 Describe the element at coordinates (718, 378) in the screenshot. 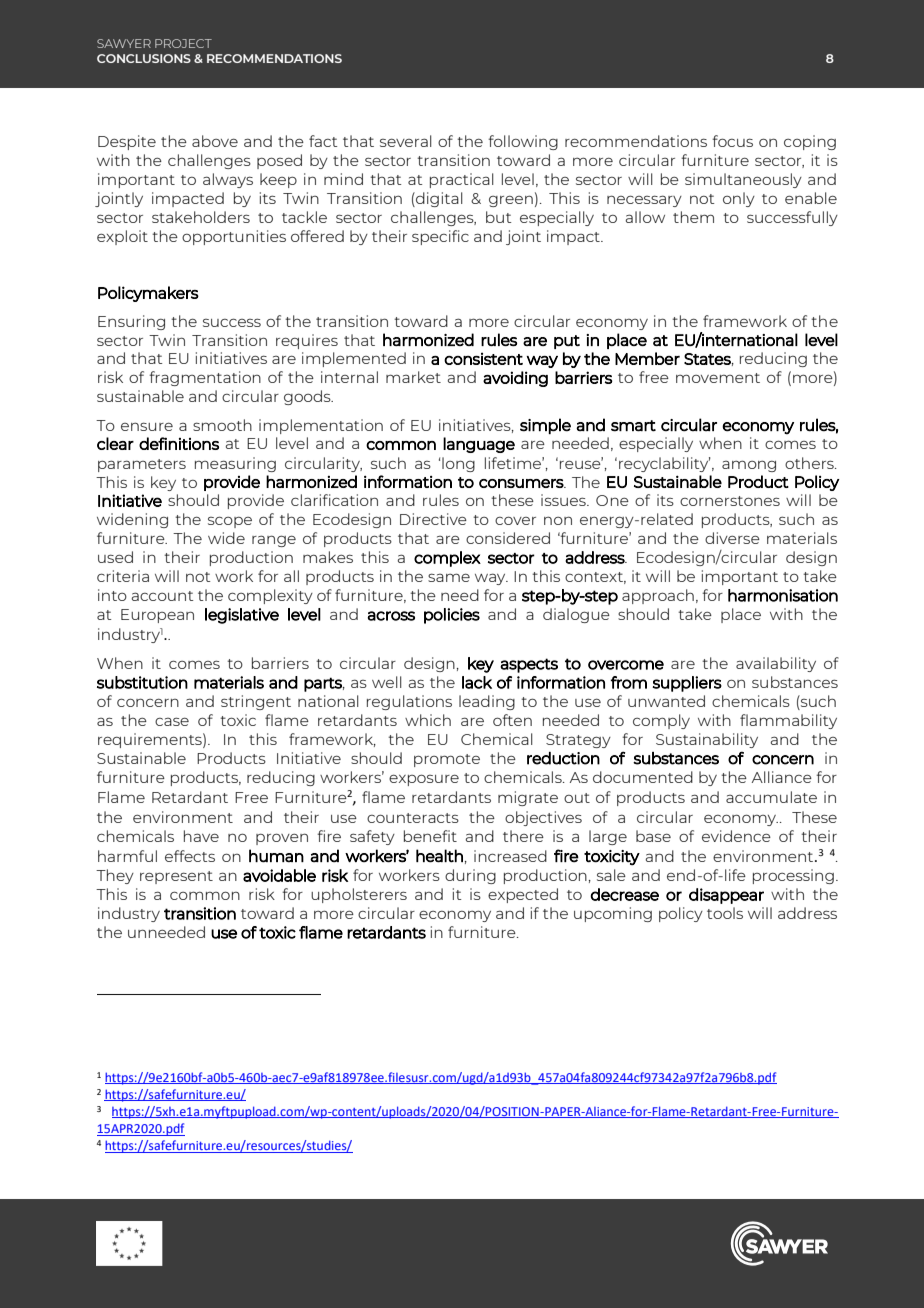

I see `movement` at that location.
